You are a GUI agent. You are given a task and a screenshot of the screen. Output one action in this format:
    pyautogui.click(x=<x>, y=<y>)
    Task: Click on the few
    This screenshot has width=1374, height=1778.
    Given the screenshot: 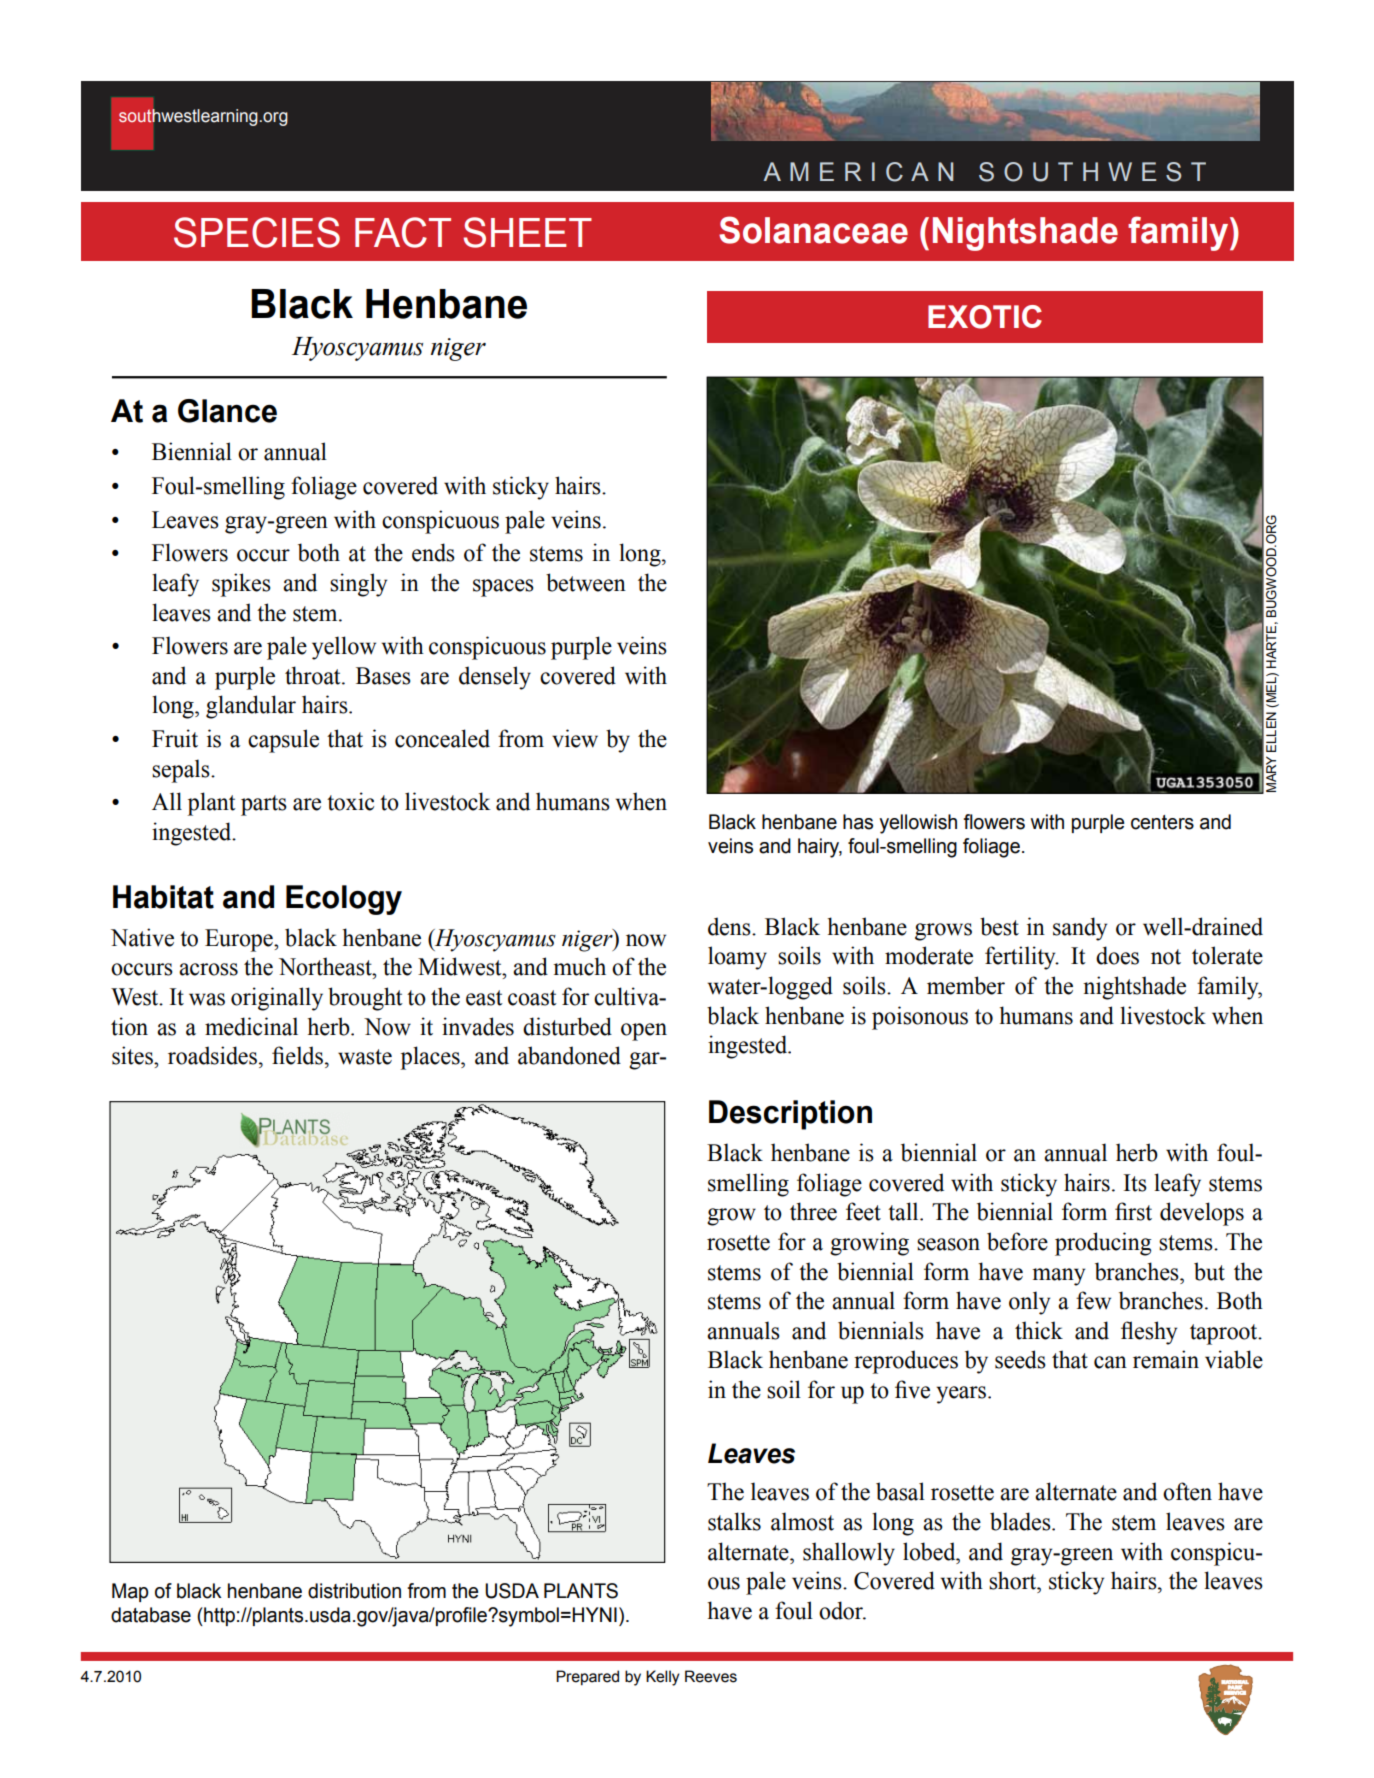 What is the action you would take?
    pyautogui.click(x=1093, y=1300)
